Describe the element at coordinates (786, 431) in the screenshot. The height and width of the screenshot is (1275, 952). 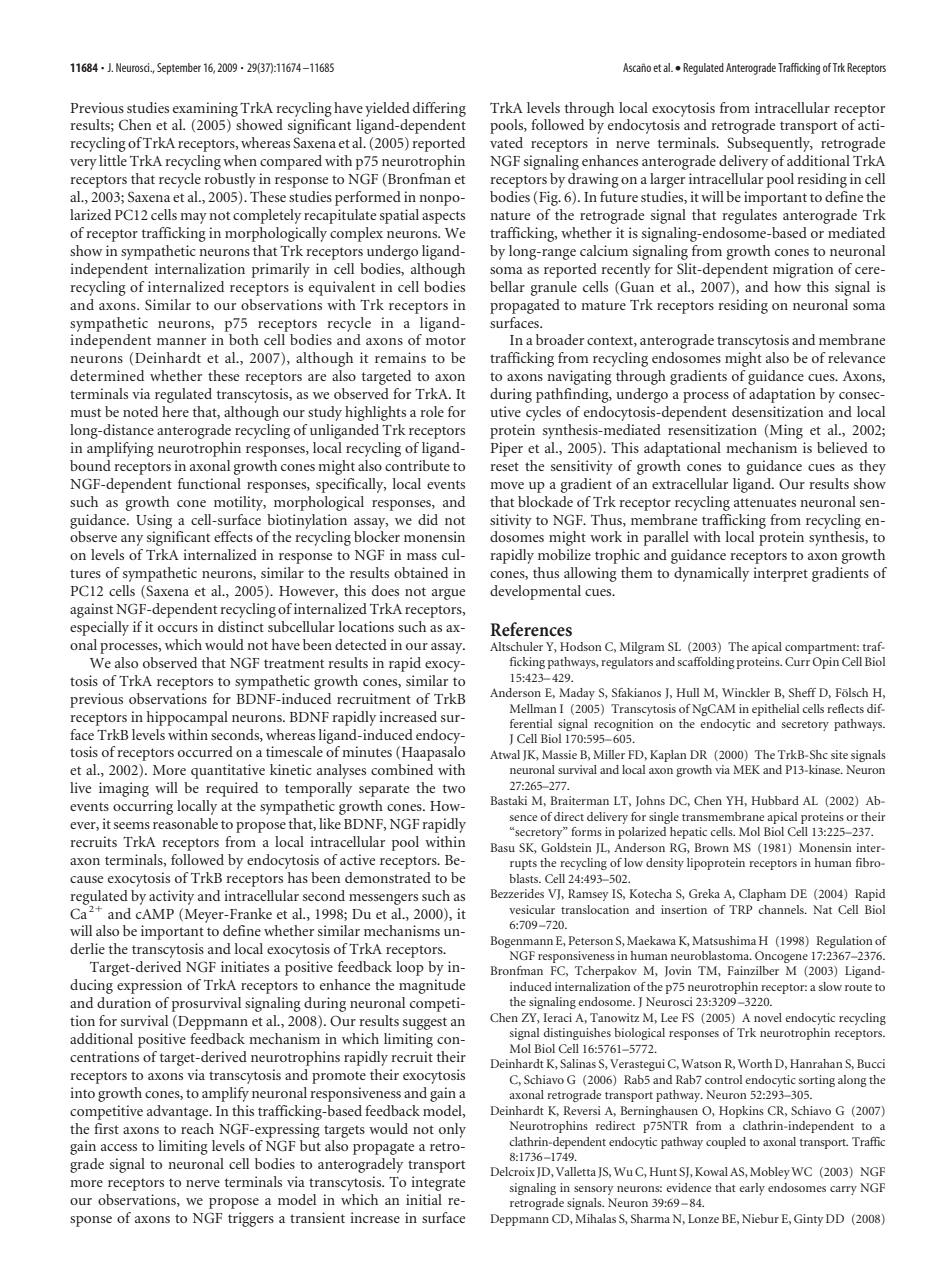
I see `Ming` at that location.
